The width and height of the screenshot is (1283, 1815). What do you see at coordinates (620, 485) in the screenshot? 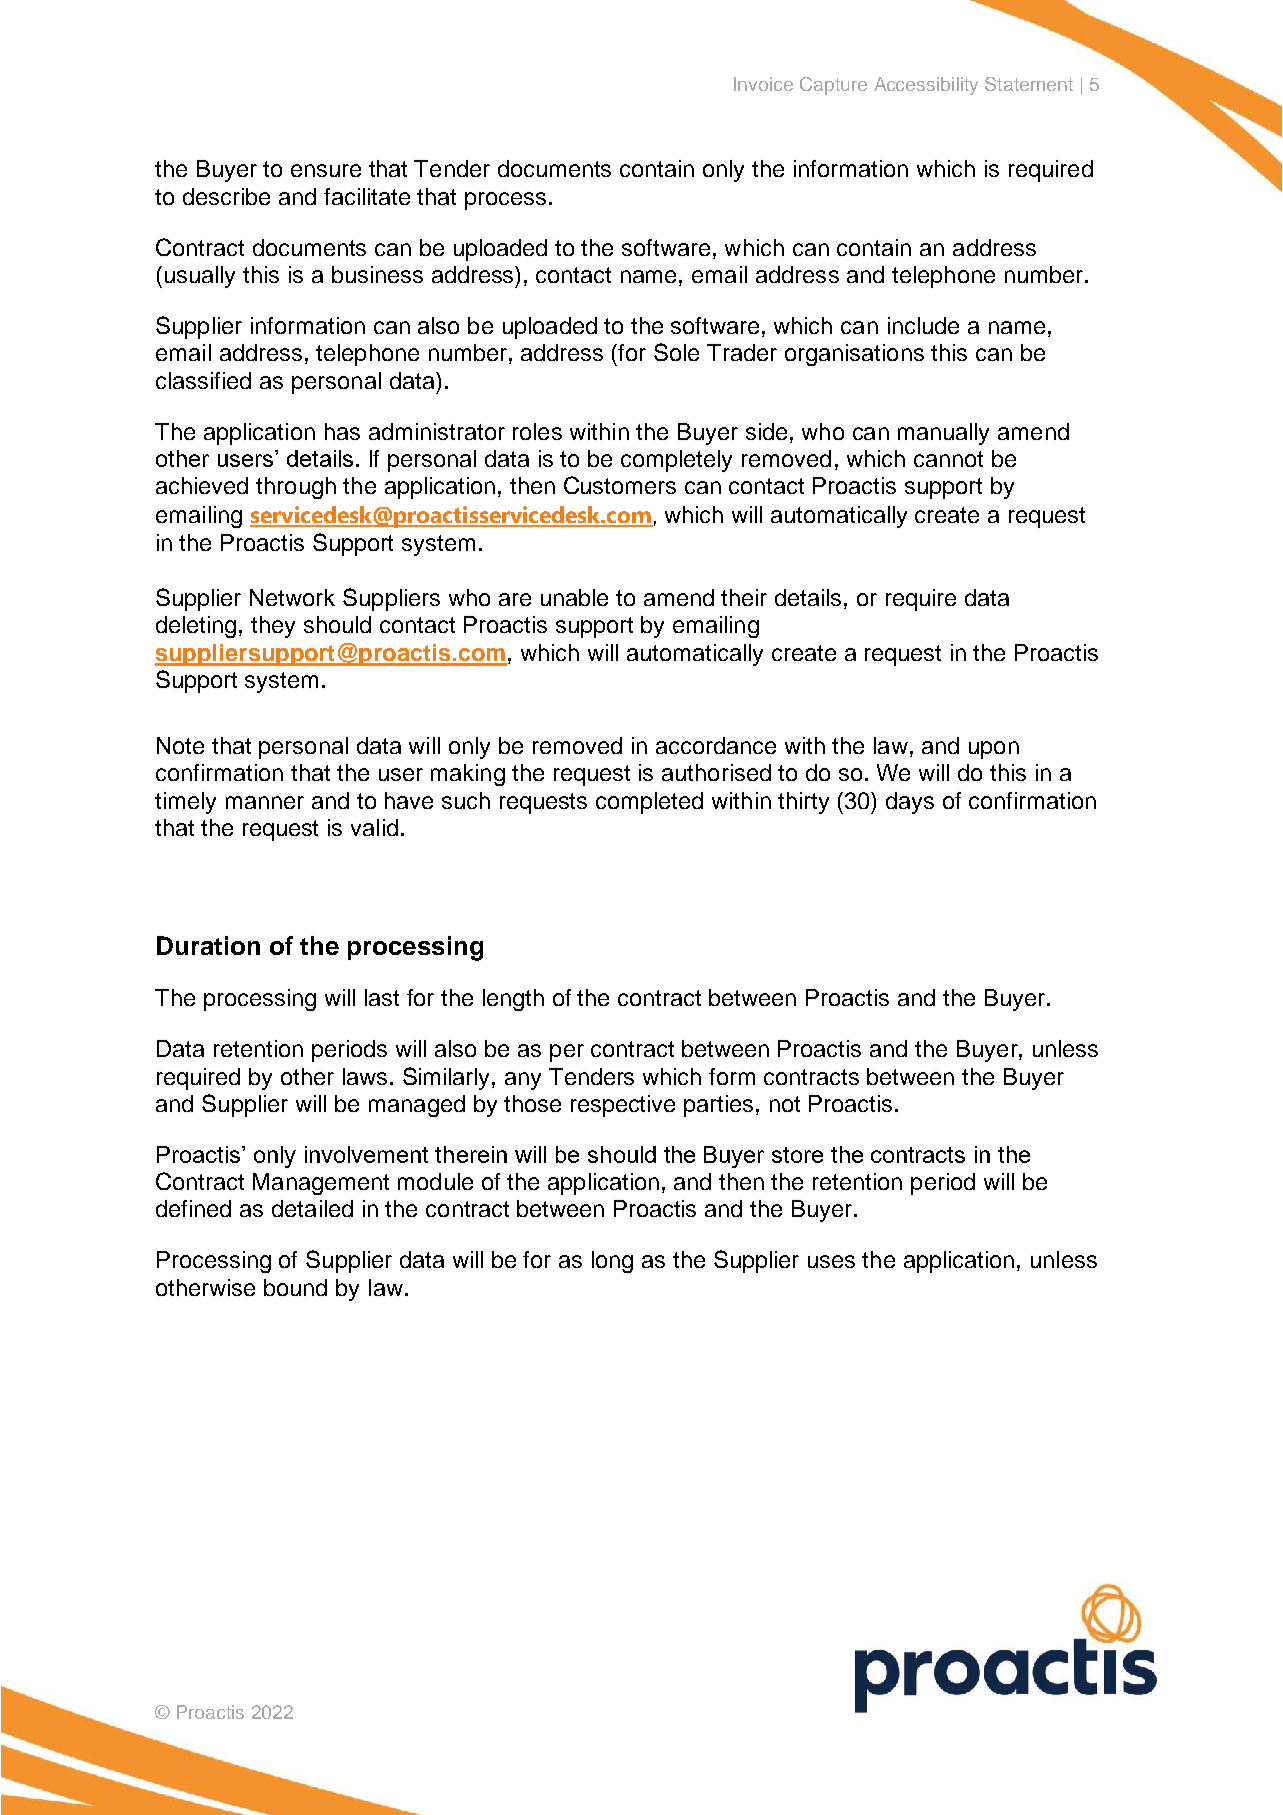
I see `Customers` at bounding box center [620, 485].
